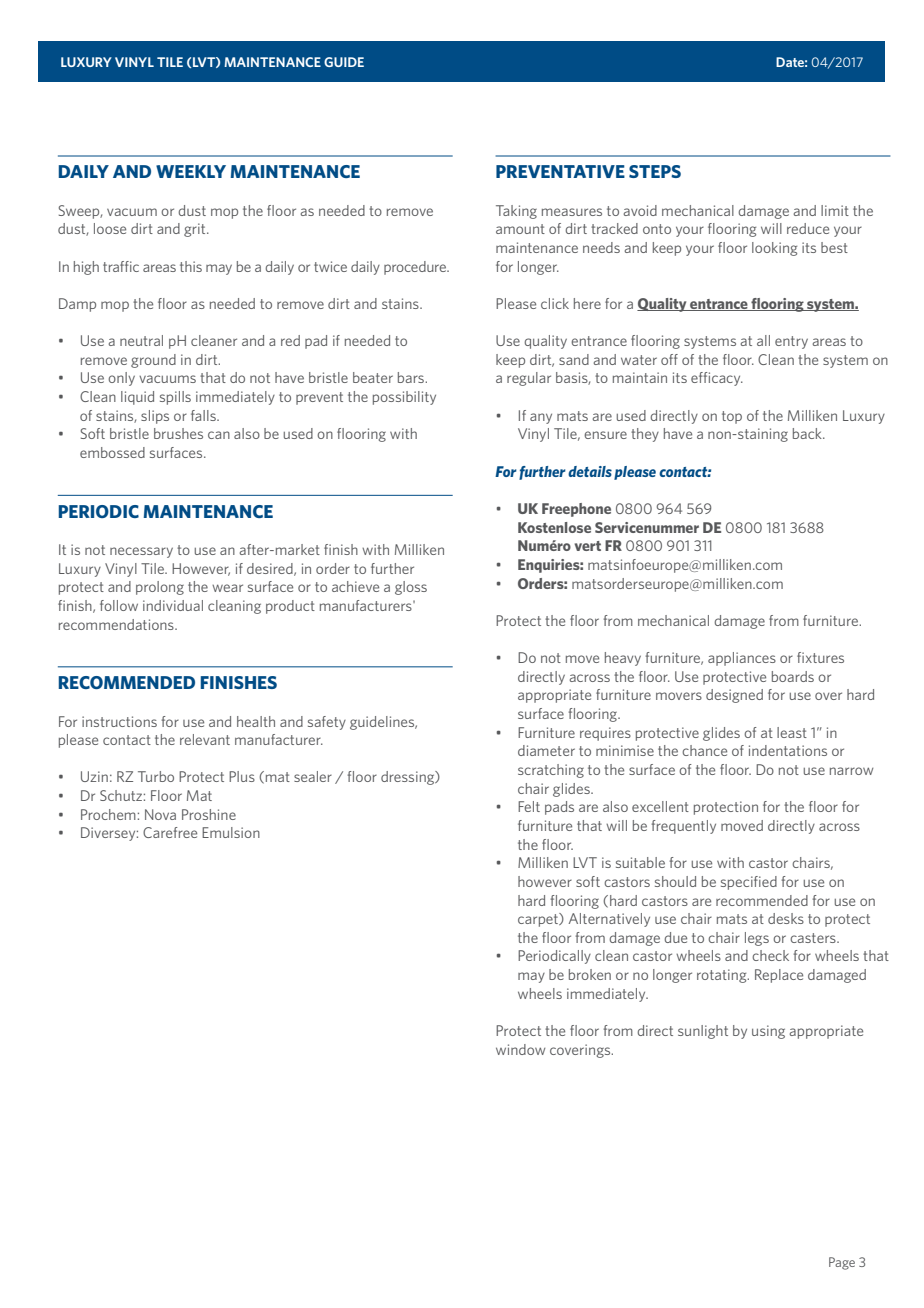 The image size is (924, 1308). I want to click on designed, so click(734, 696).
